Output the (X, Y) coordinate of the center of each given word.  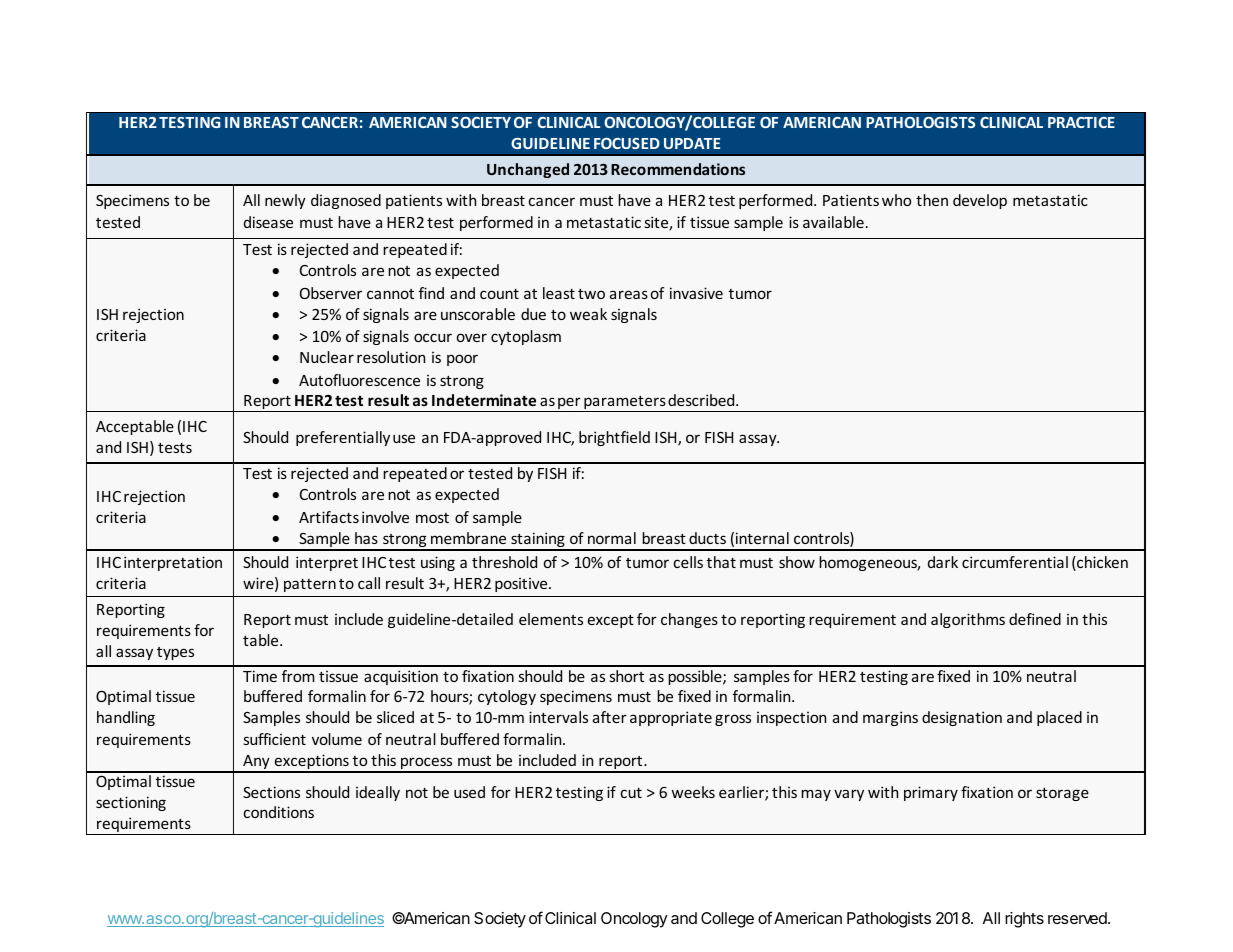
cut (631, 793)
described (702, 400)
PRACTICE (1081, 122)
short (626, 676)
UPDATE (692, 143)
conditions (278, 812)
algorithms (968, 620)
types (175, 653)
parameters (625, 404)
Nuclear (327, 357)
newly (285, 201)
